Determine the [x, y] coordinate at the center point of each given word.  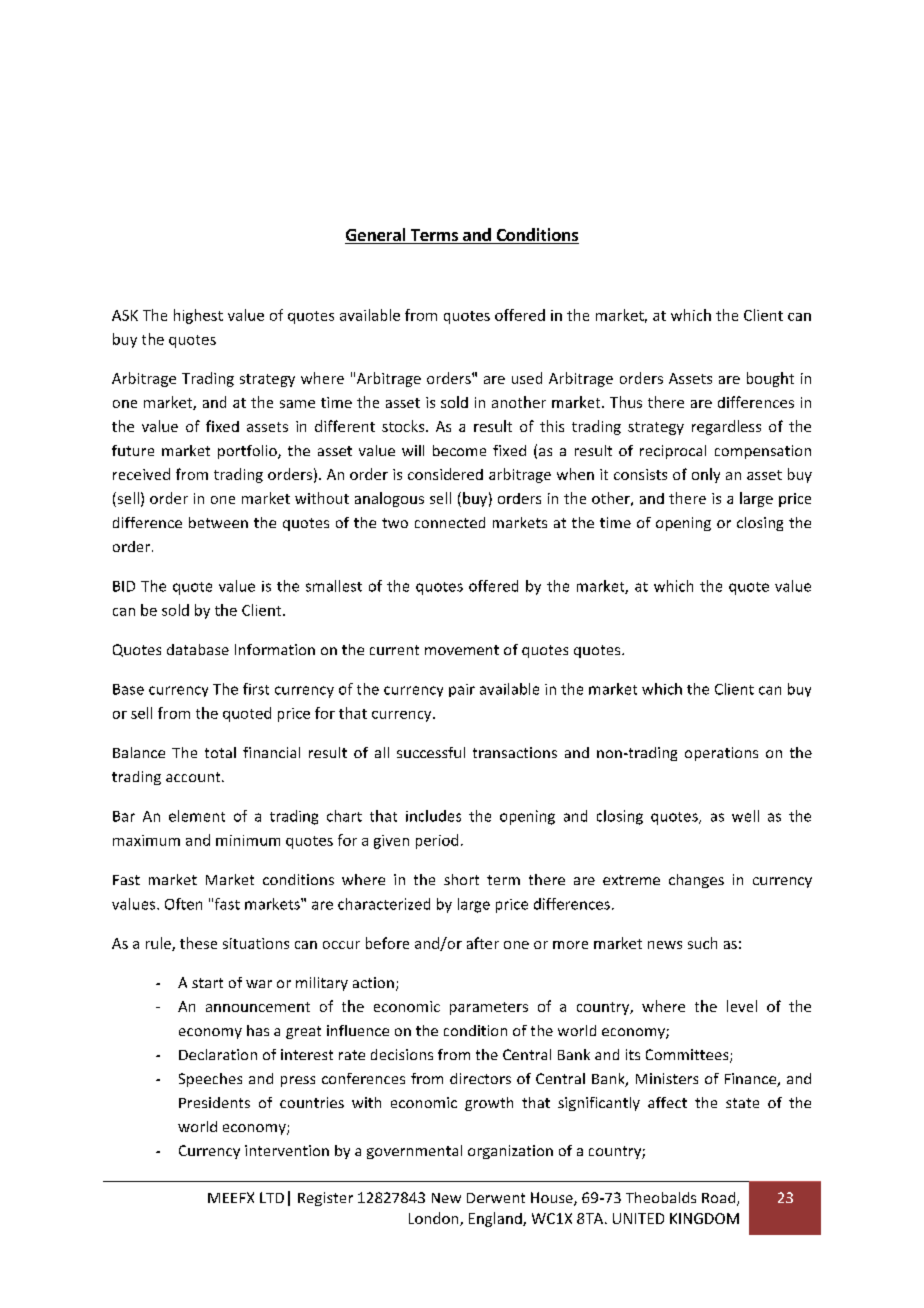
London [435, 1219]
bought [770, 379]
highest [198, 316]
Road [720, 1199]
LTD [272, 1197]
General [376, 236]
